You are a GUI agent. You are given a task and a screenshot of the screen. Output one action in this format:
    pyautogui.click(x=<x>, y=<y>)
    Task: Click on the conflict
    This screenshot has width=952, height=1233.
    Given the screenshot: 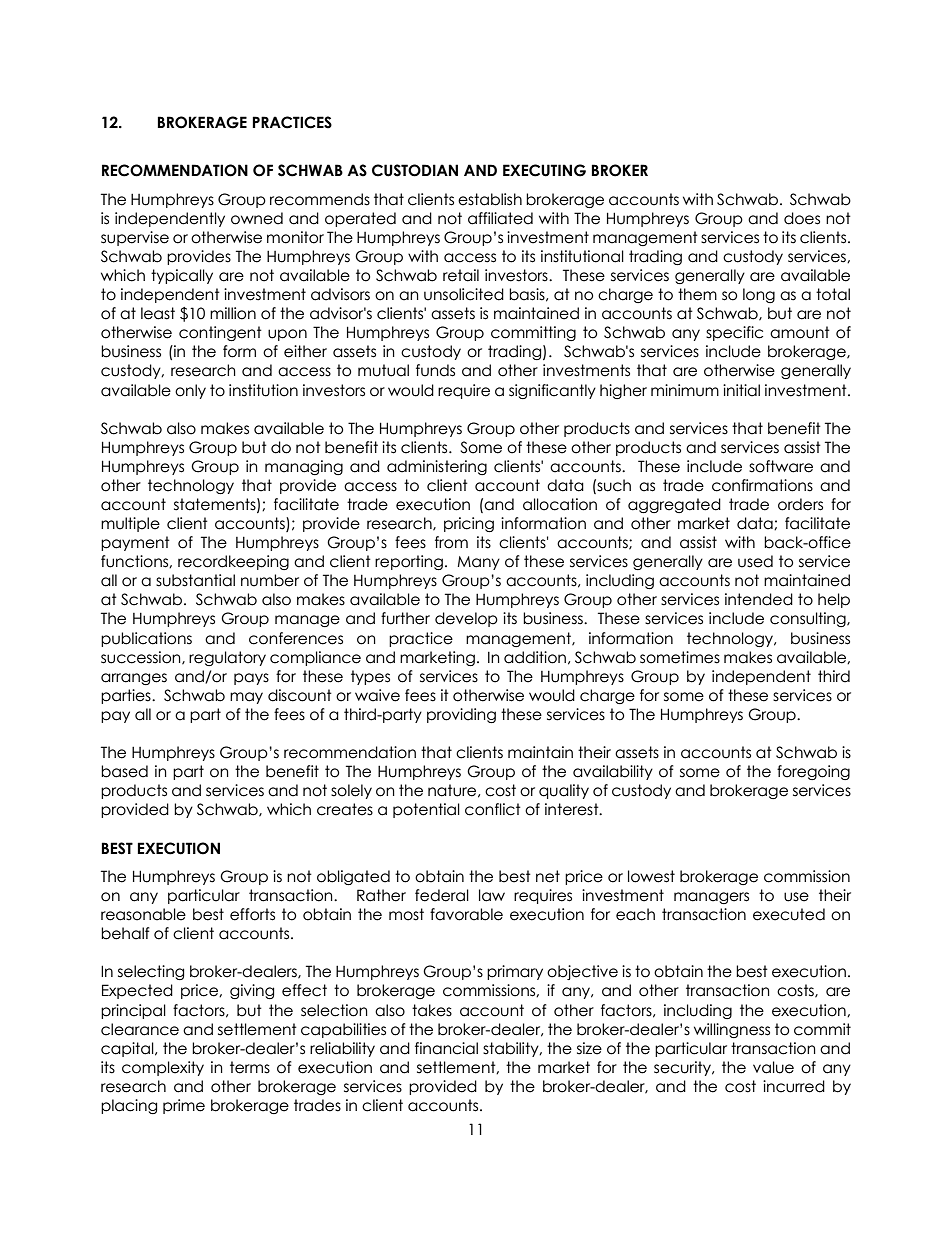 What is the action you would take?
    pyautogui.click(x=493, y=809)
